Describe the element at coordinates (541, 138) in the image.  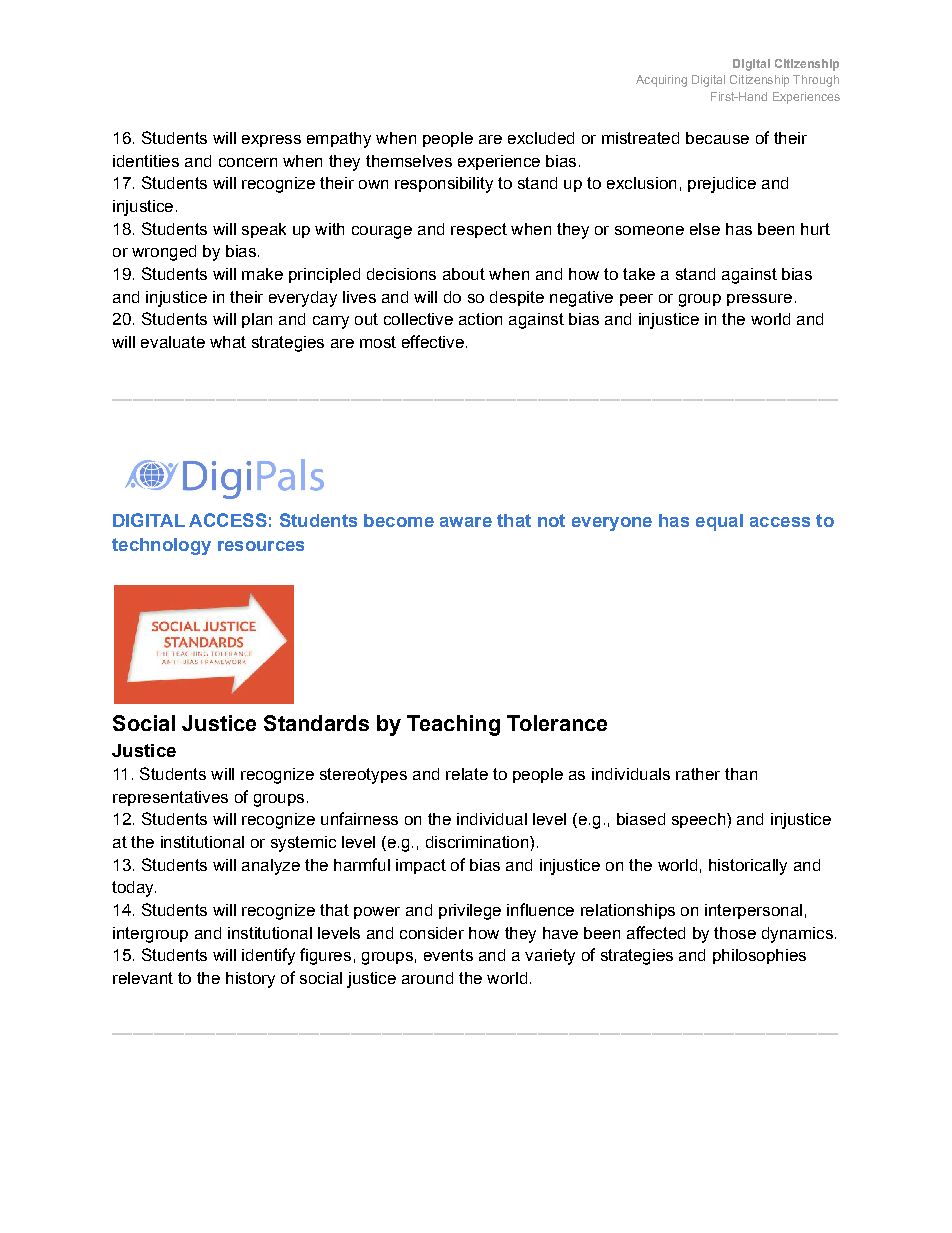
I see `excluded` at that location.
